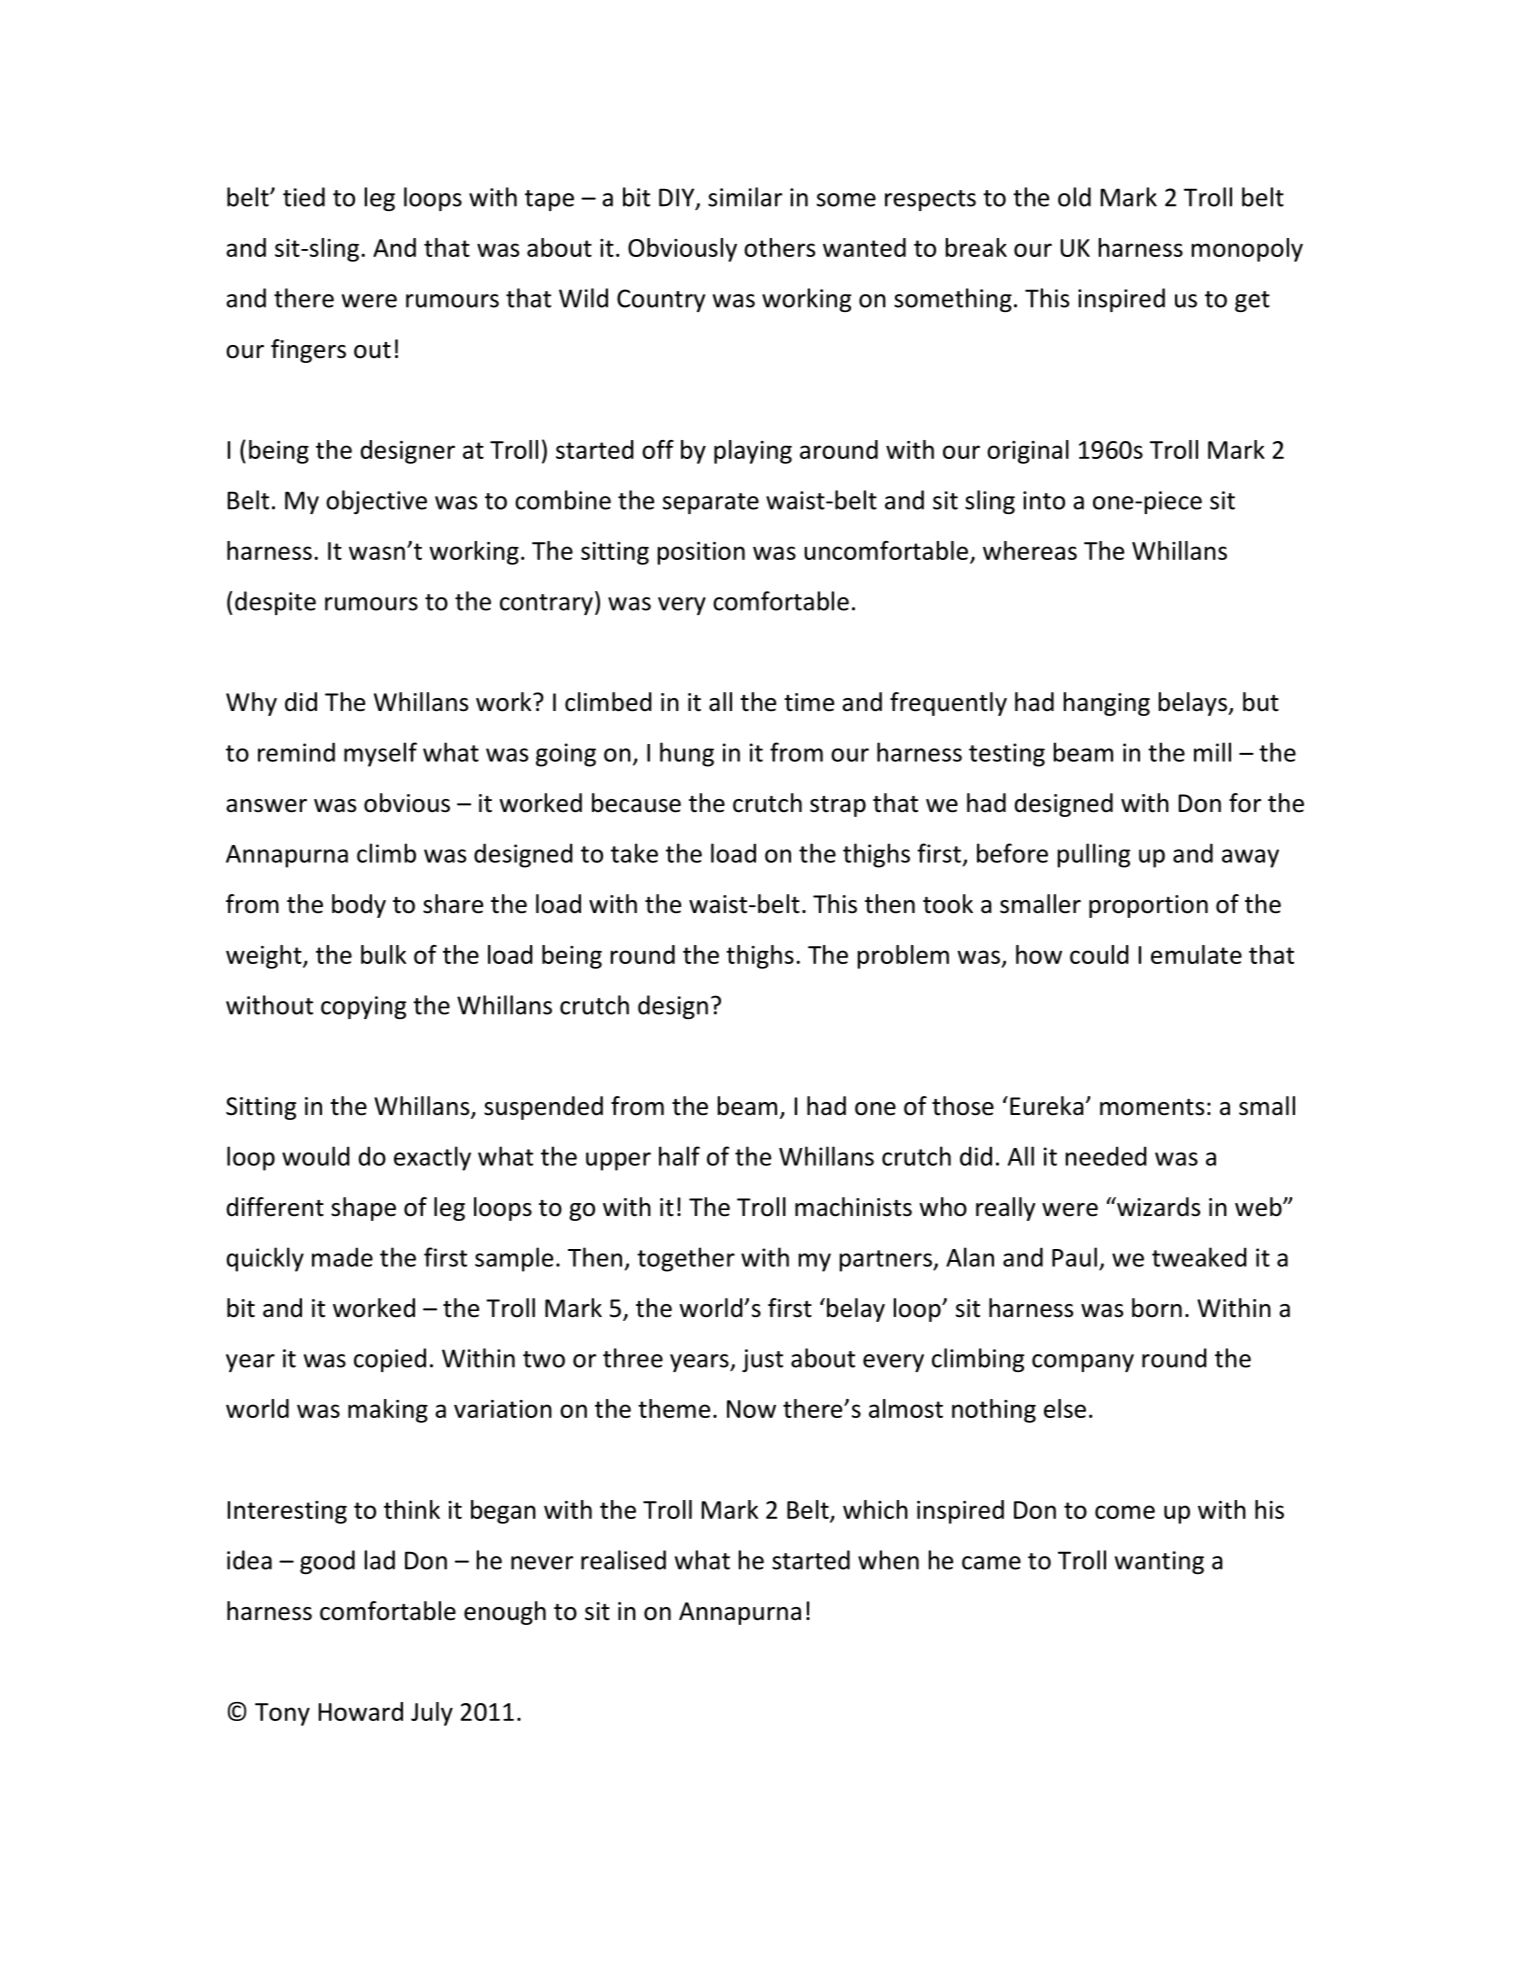  I want to click on realised, so click(623, 1560).
